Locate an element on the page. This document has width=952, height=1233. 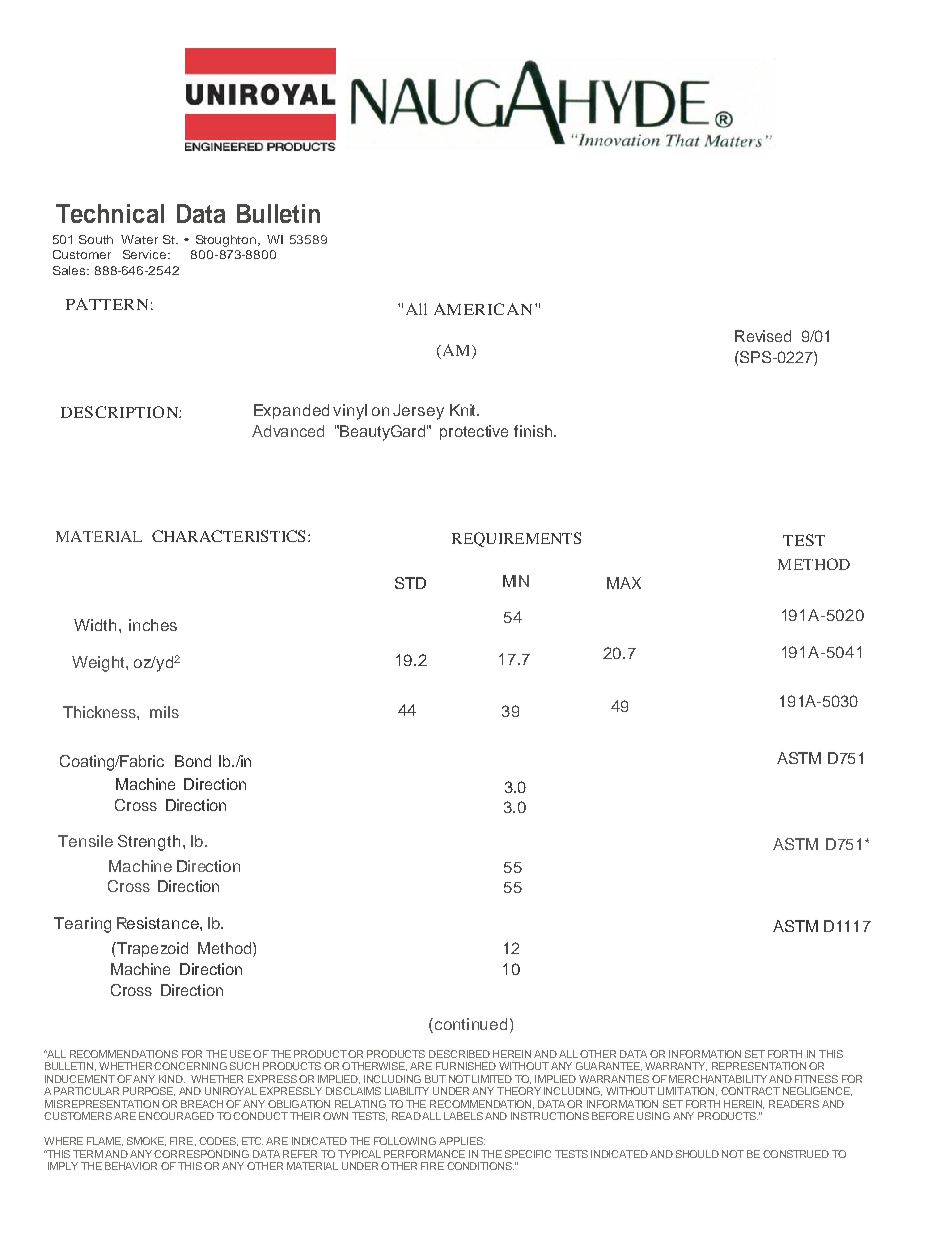
PERFORMANCE is located at coordinates (424, 1154).
